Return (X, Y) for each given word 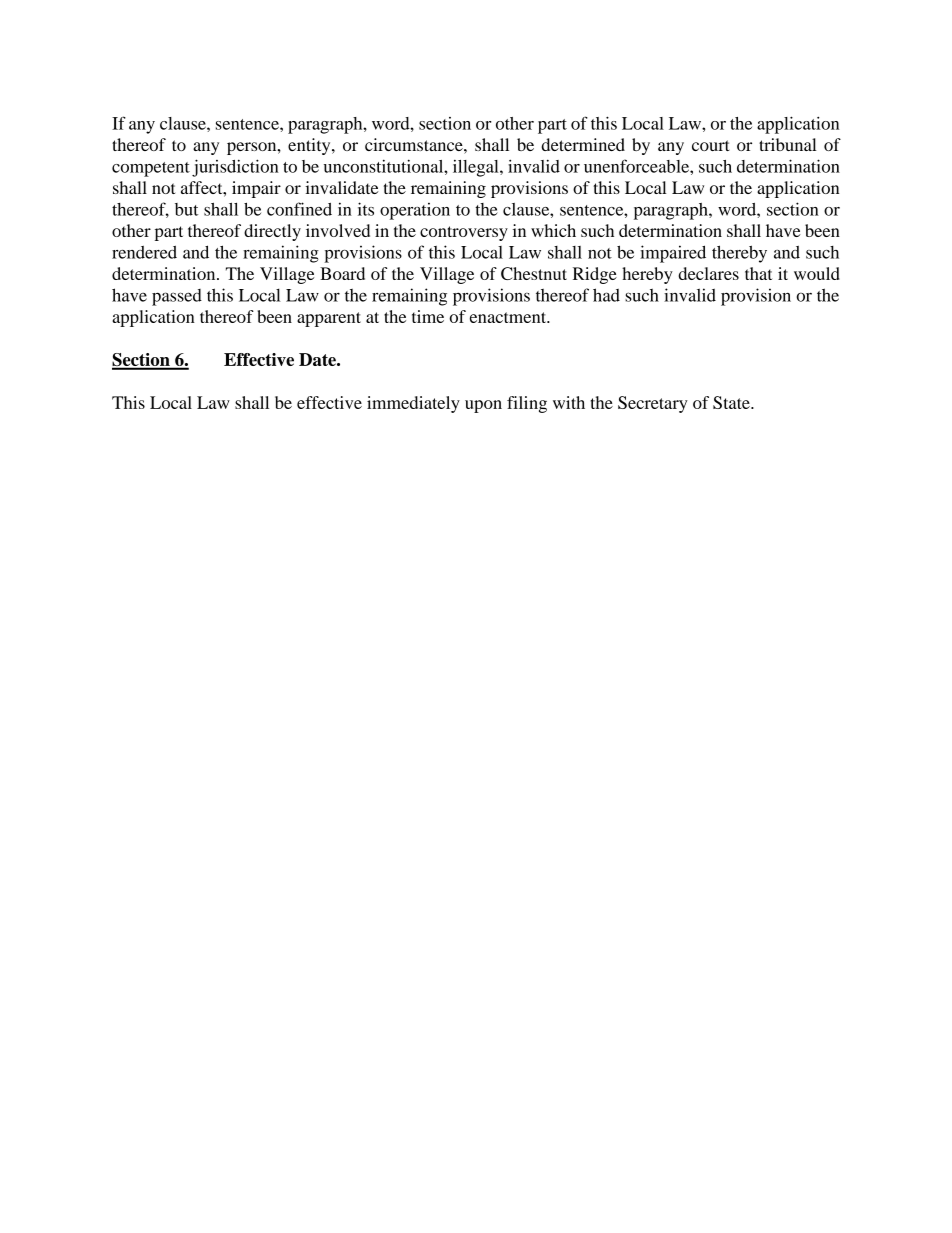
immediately (413, 404)
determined (583, 144)
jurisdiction (235, 168)
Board (342, 273)
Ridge (595, 275)
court (711, 145)
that (758, 273)
